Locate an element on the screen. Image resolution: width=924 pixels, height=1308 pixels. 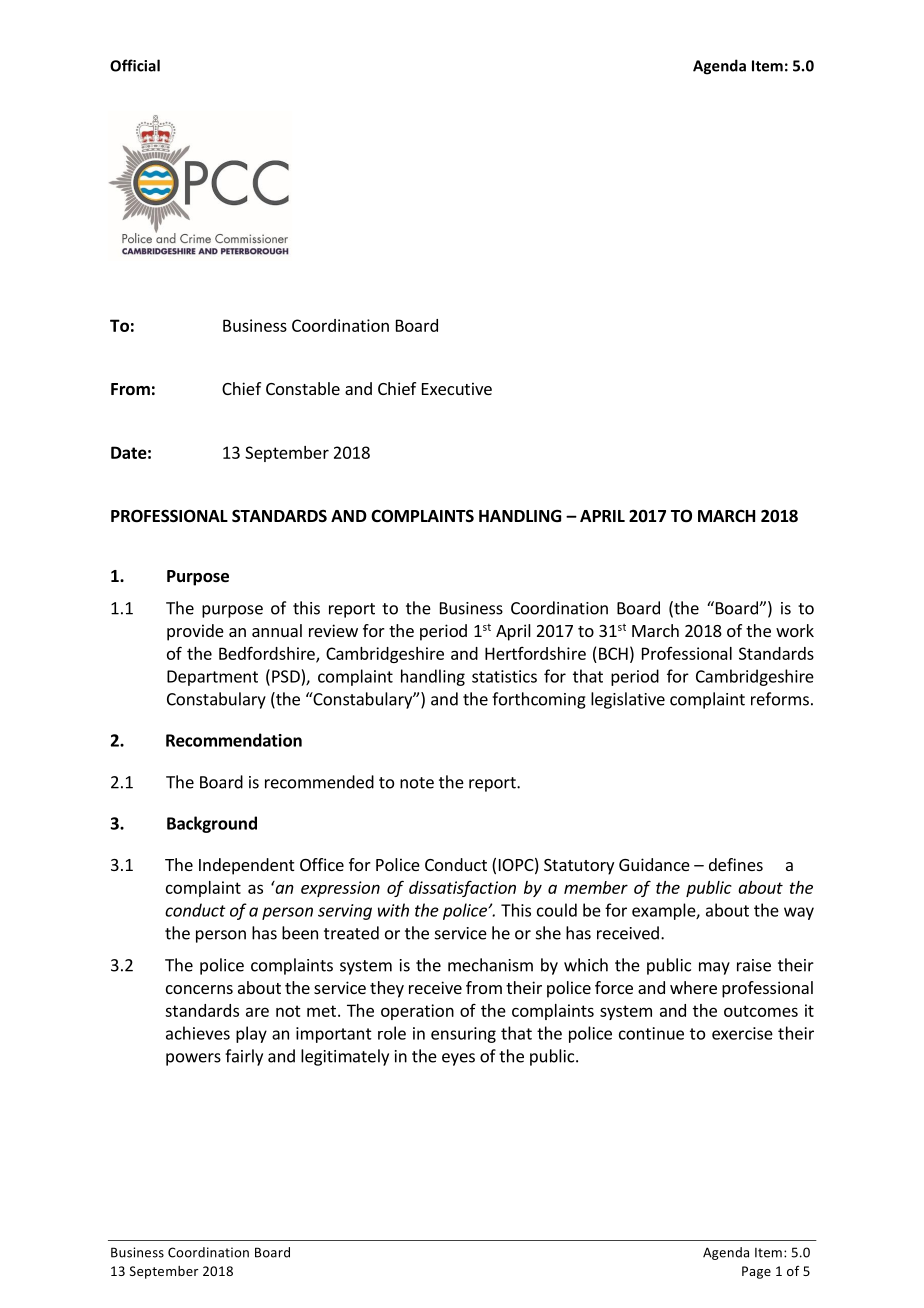
BCH is located at coordinates (613, 653).
